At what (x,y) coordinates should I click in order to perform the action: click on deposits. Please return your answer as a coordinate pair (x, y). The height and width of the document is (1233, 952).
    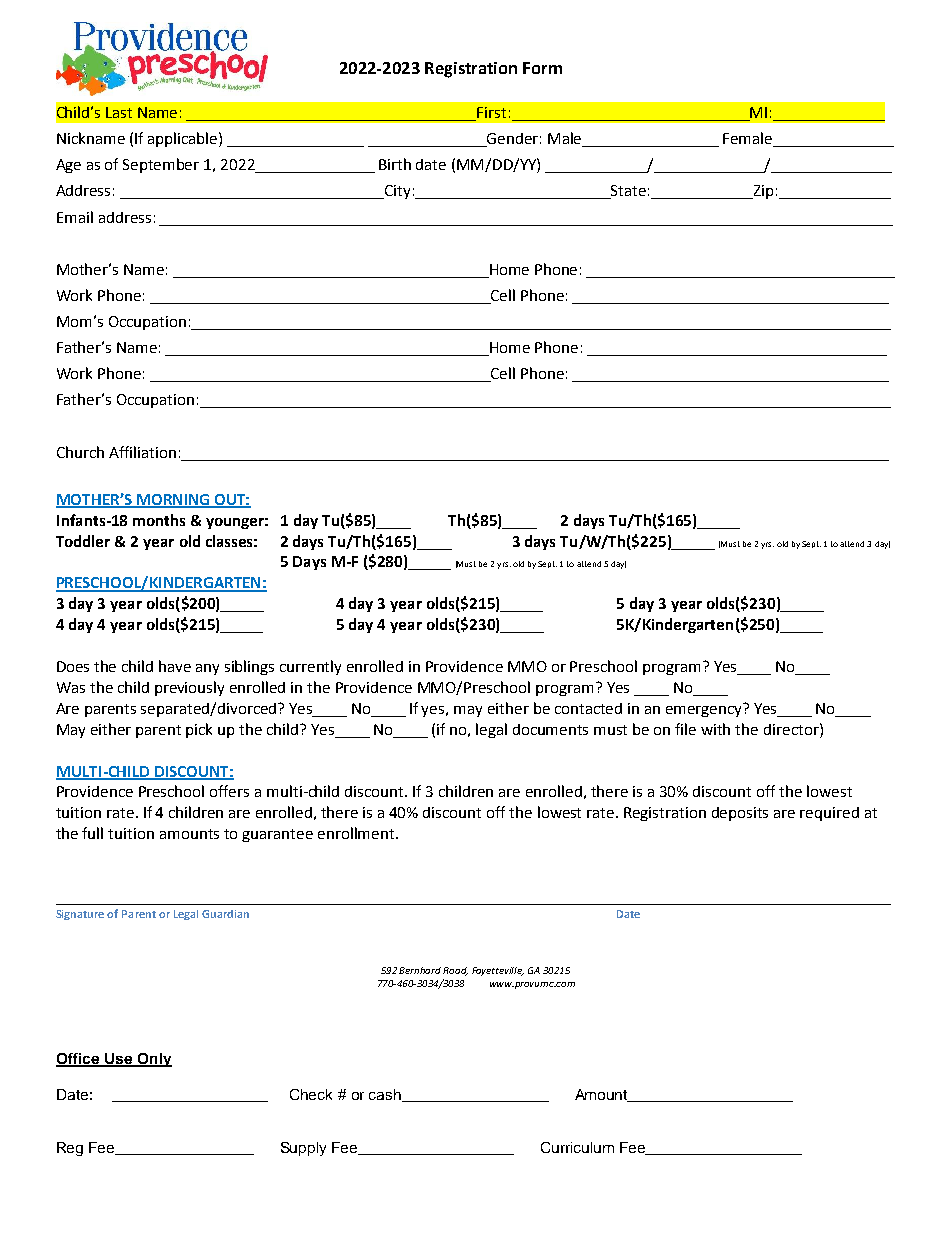
    Looking at the image, I should click on (740, 814).
